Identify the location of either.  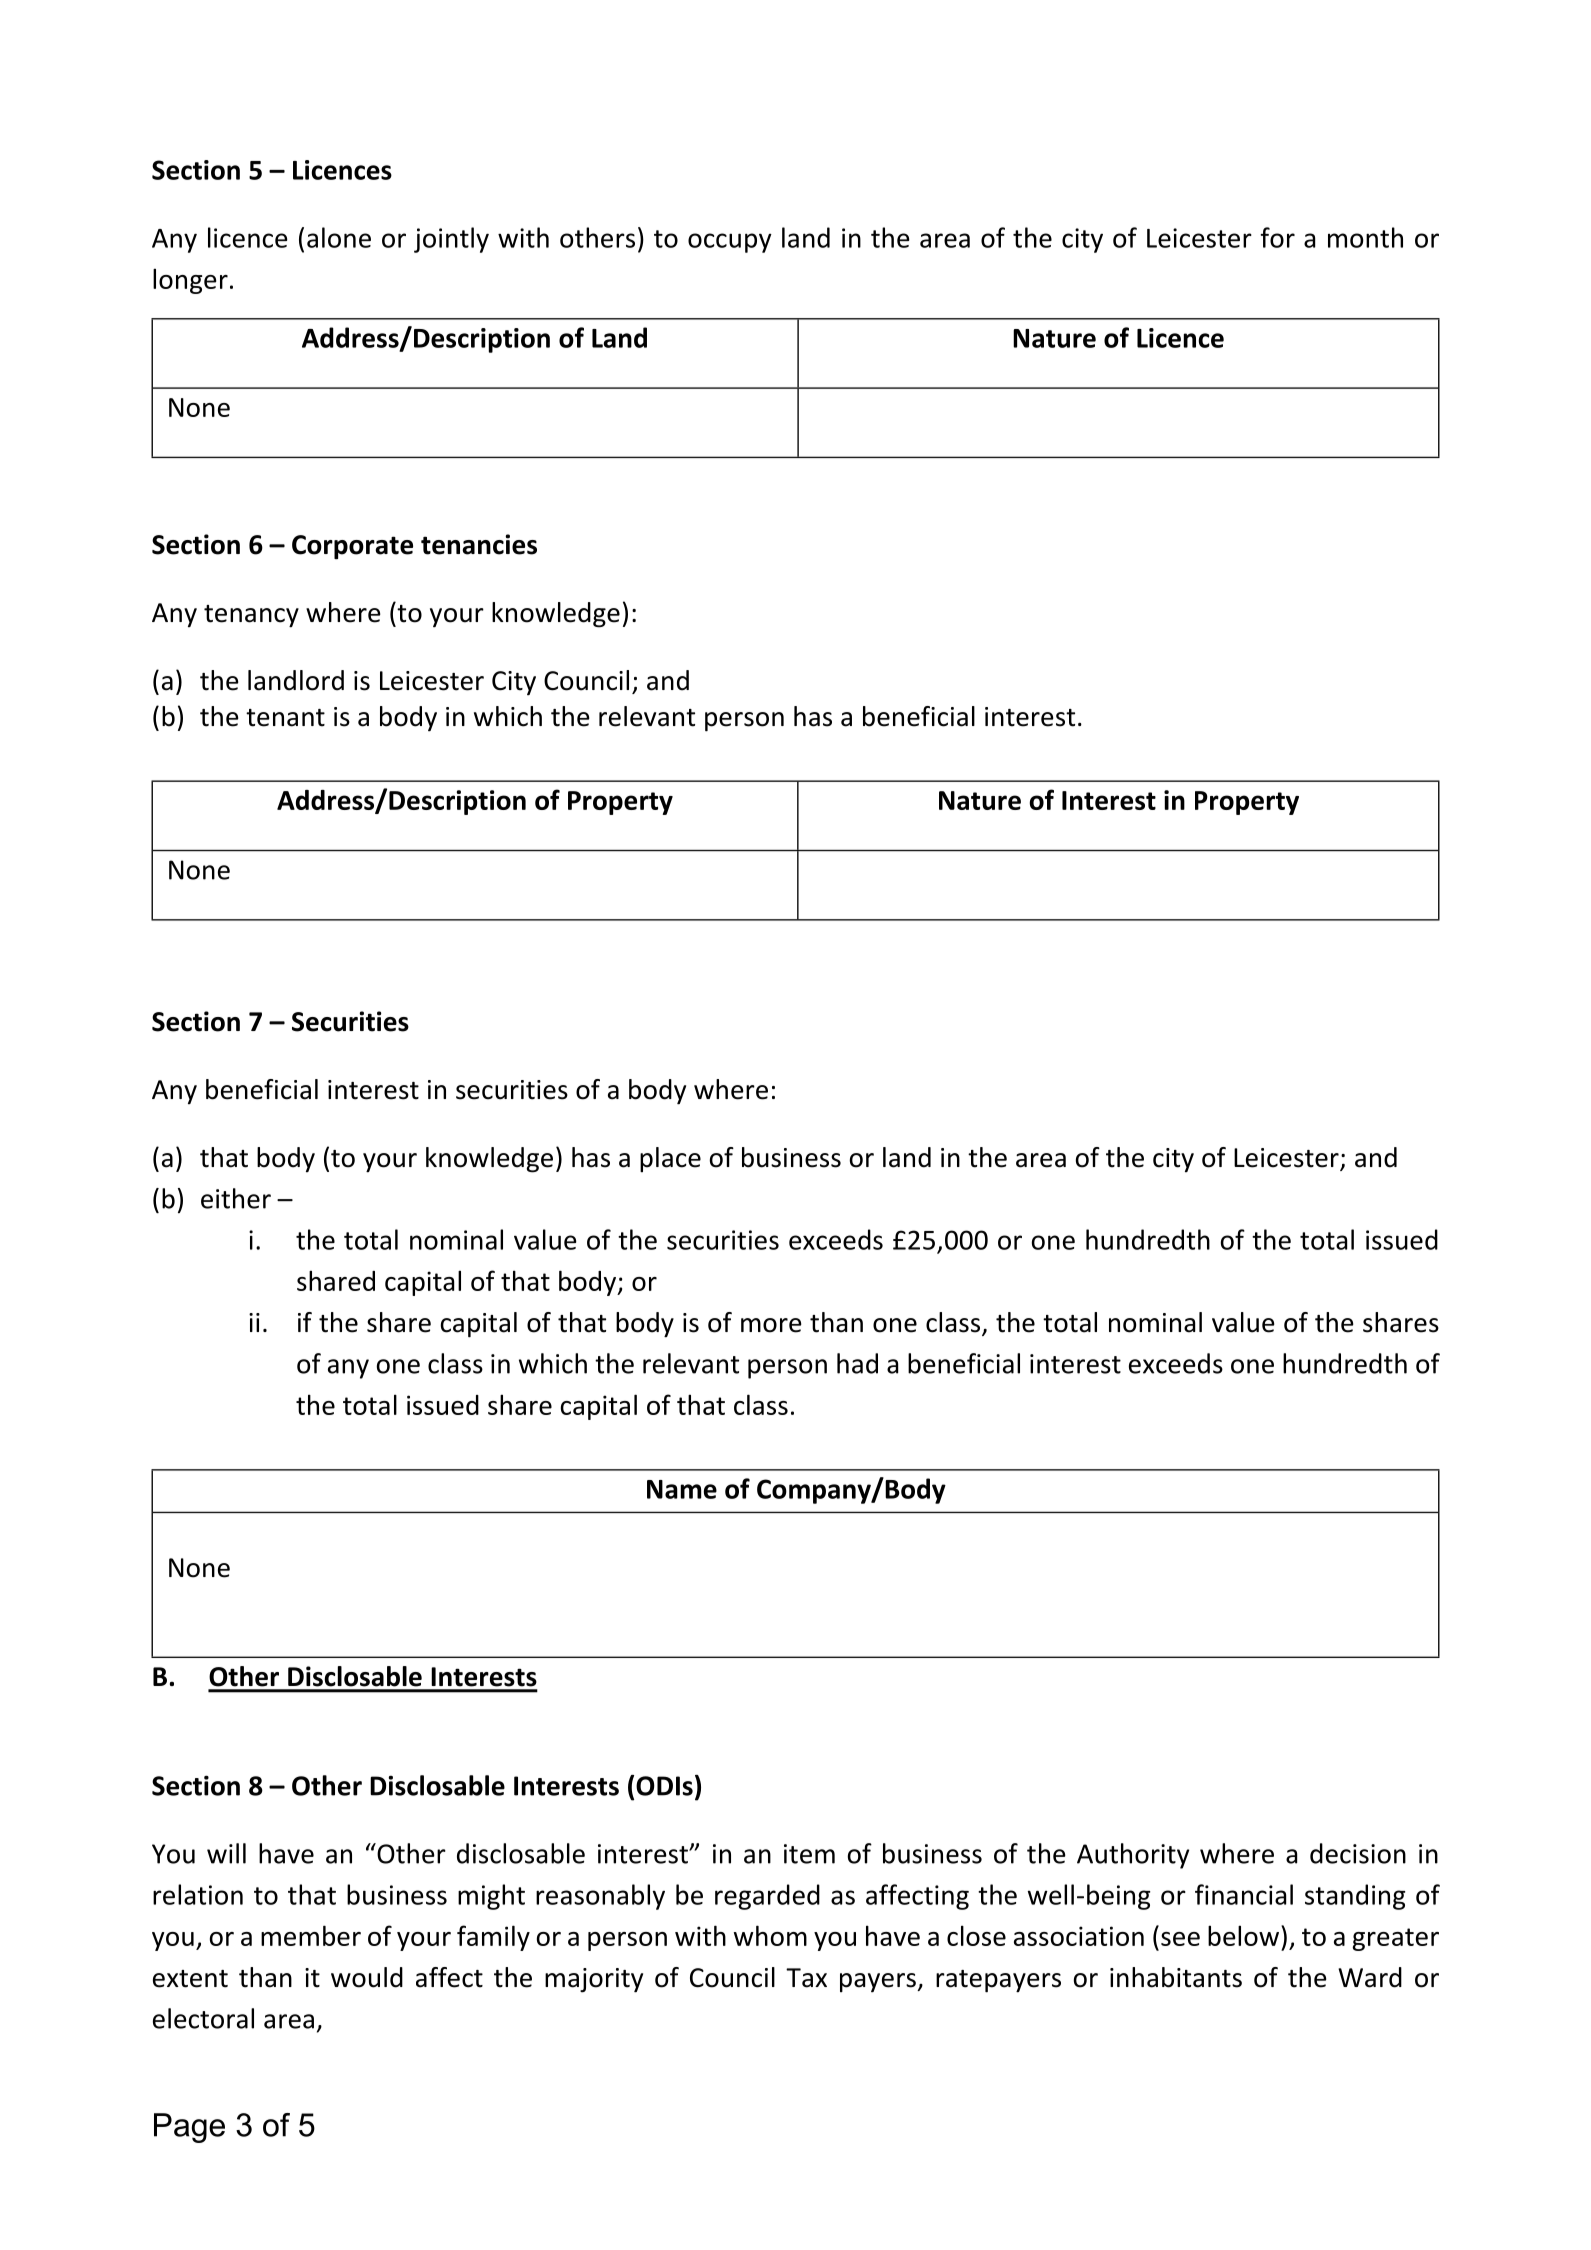
(236, 1198).
